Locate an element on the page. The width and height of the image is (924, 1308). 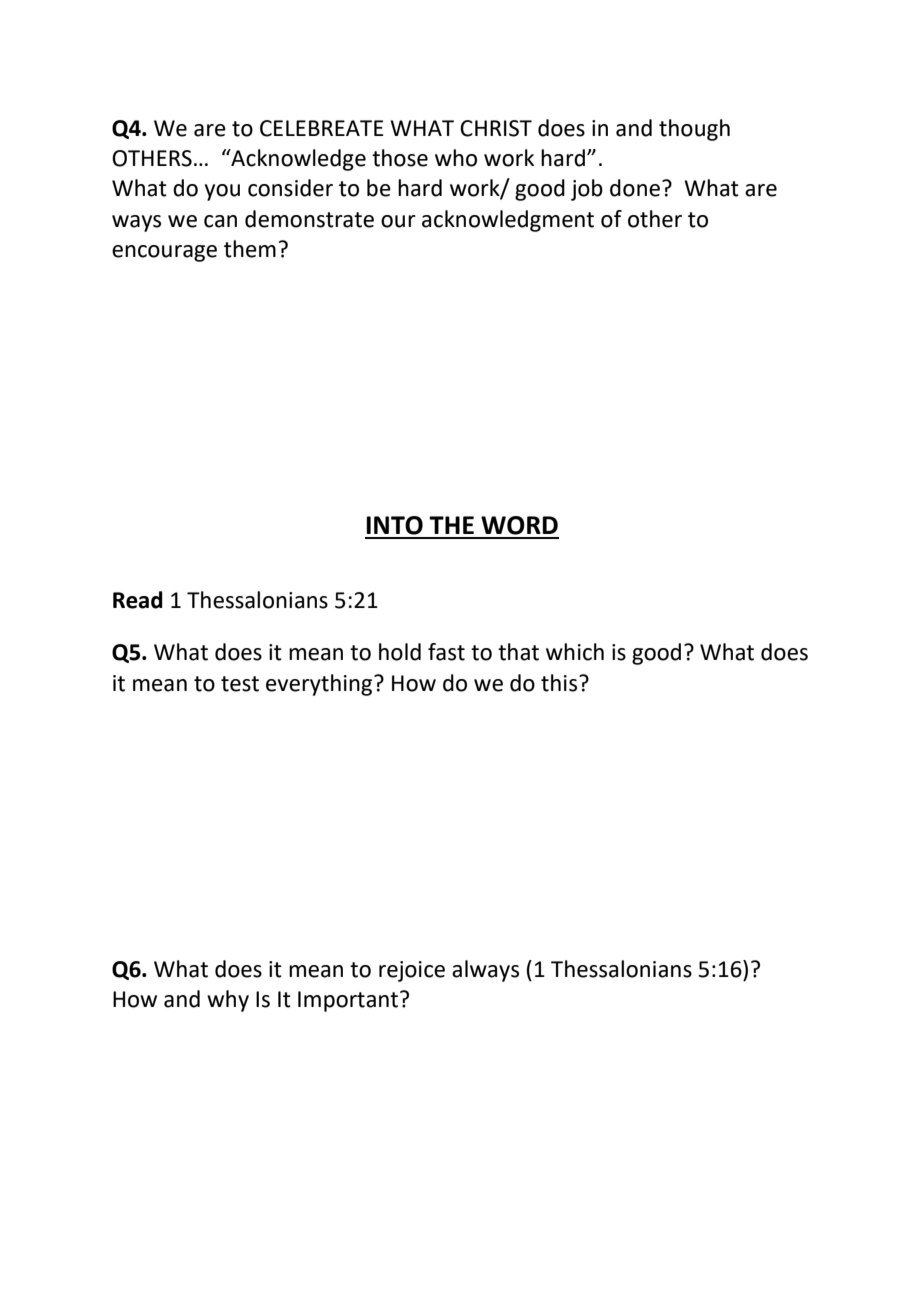
Important is located at coordinates (349, 1001).
